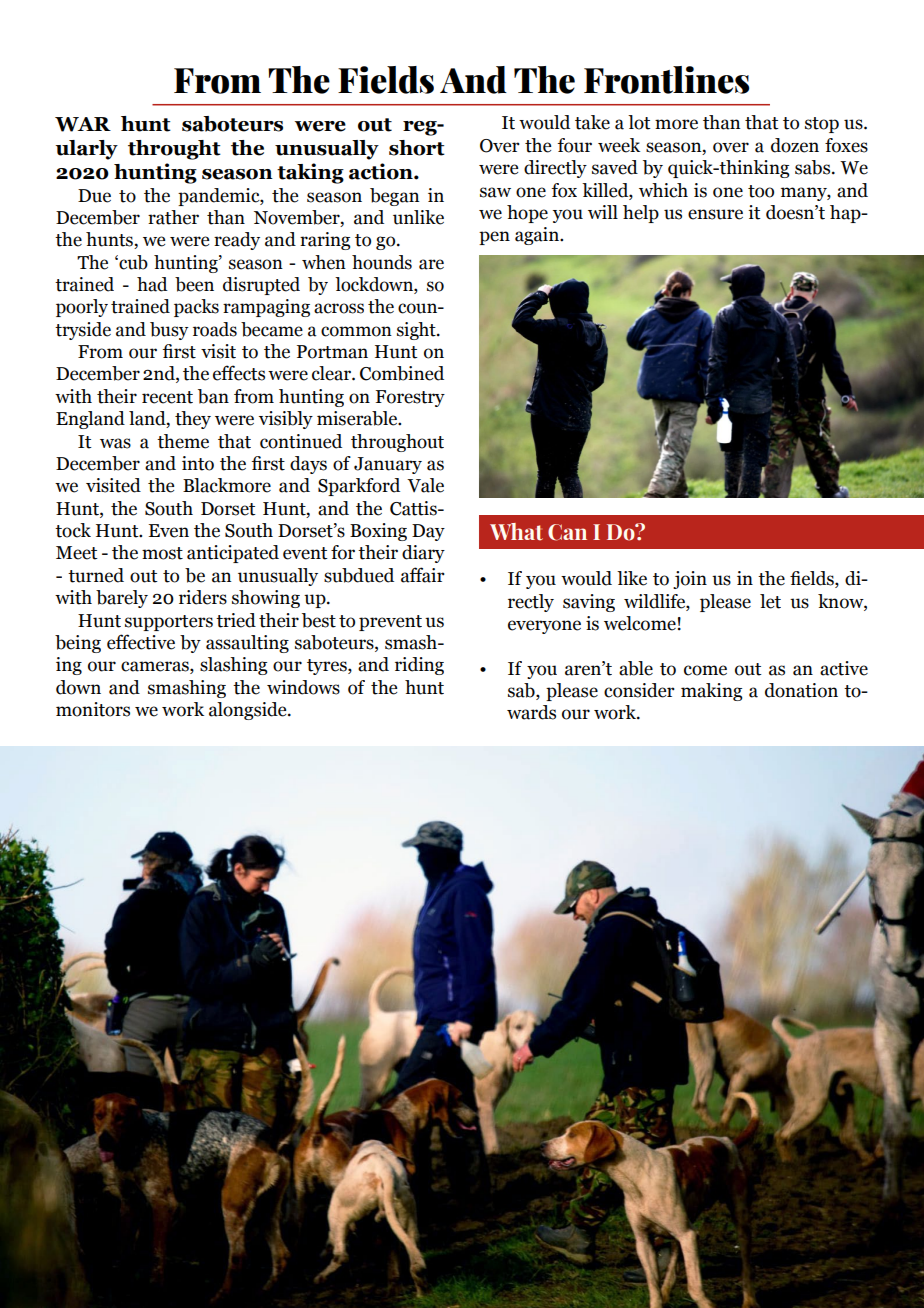  Describe the element at coordinates (419, 666) in the screenshot. I see `riding` at that location.
